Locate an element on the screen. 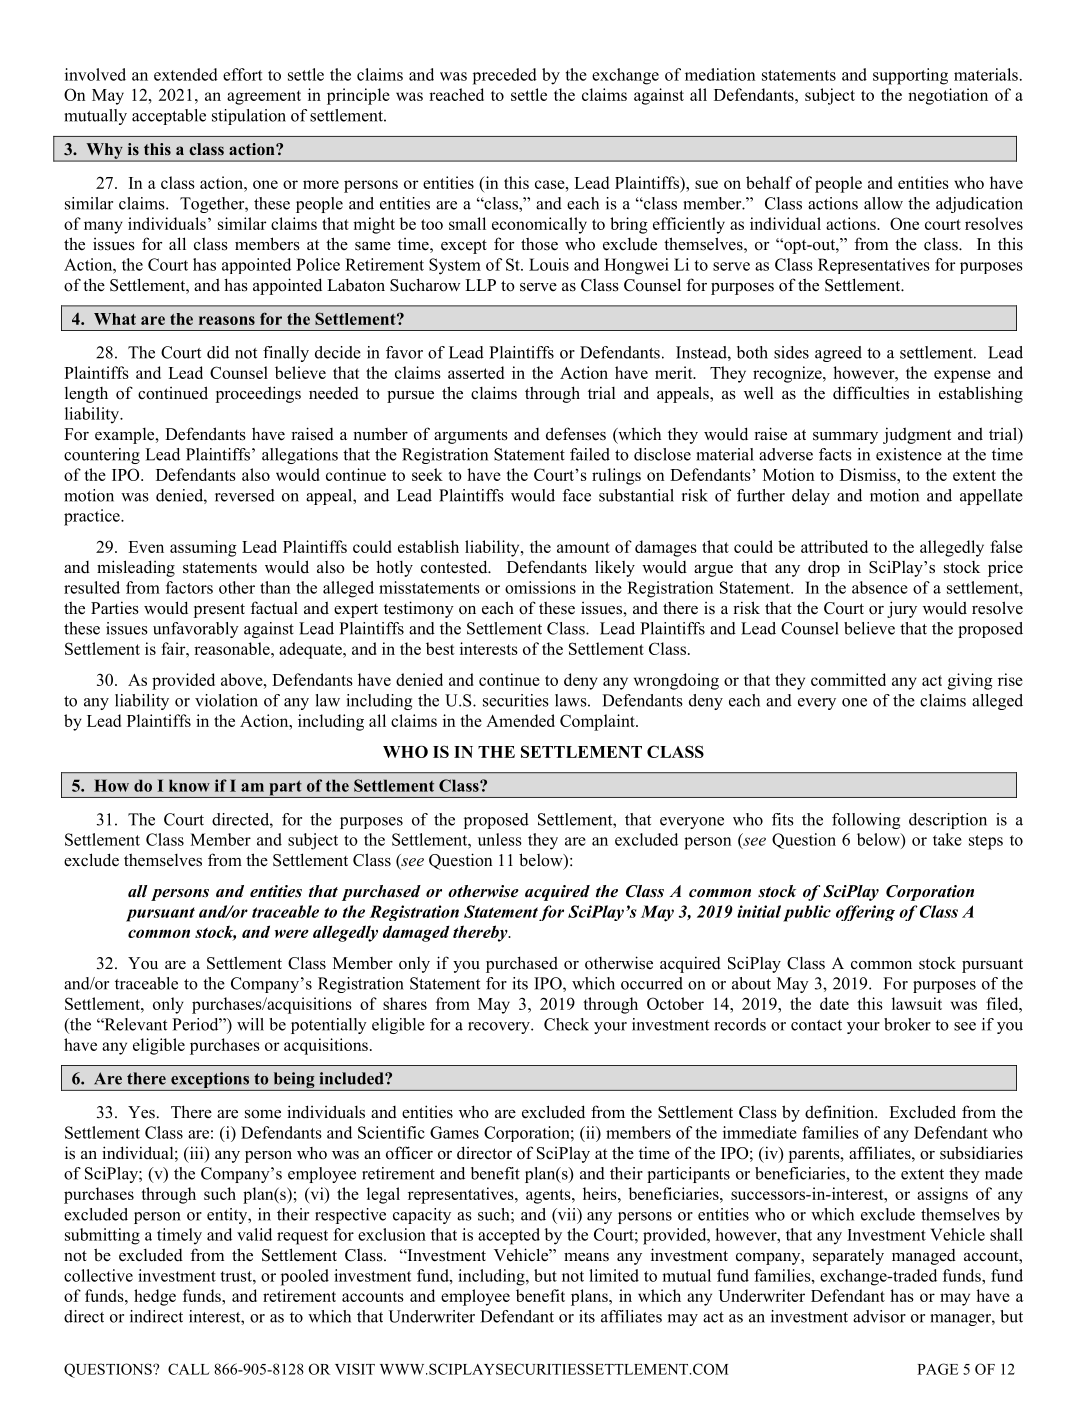 Image resolution: width=1087 pixels, height=1406 pixels. acceptable is located at coordinates (169, 117).
